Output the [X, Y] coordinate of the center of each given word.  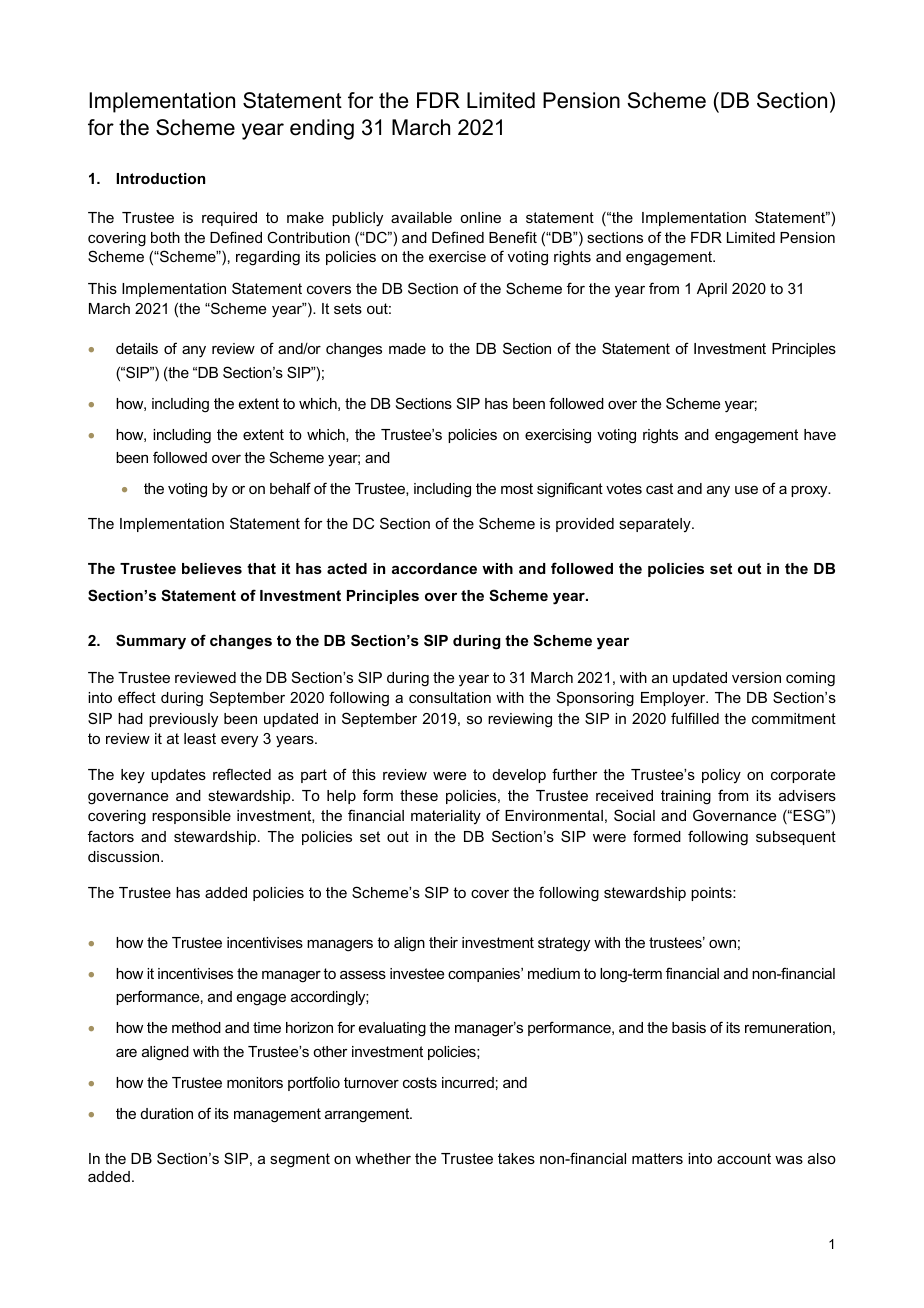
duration [167, 1113]
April [712, 290]
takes [516, 1158]
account [744, 1158]
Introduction [161, 178]
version [756, 677]
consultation [450, 697]
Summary [151, 642]
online [480, 217]
